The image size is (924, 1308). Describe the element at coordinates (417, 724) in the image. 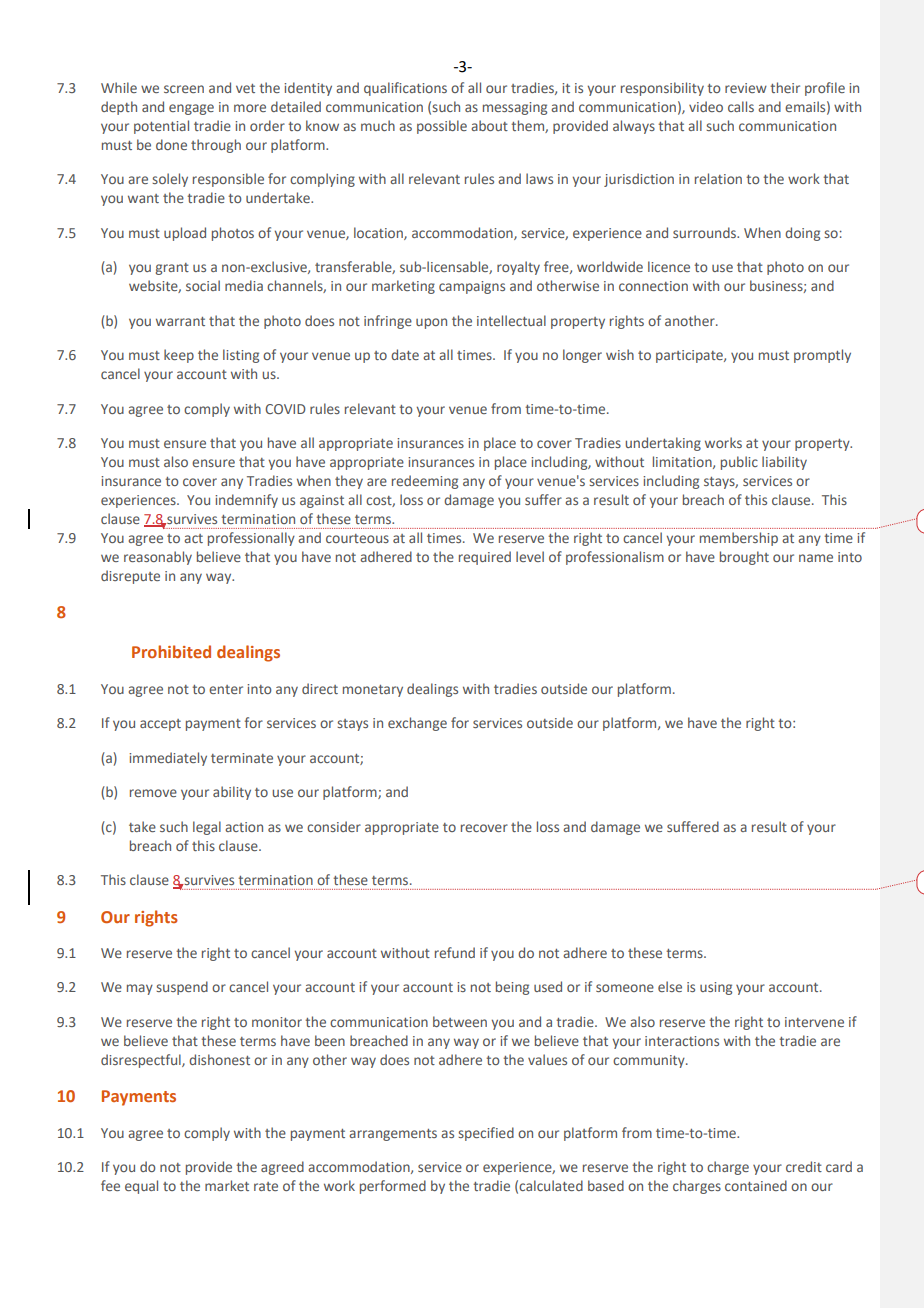

I see `exchange` at that location.
